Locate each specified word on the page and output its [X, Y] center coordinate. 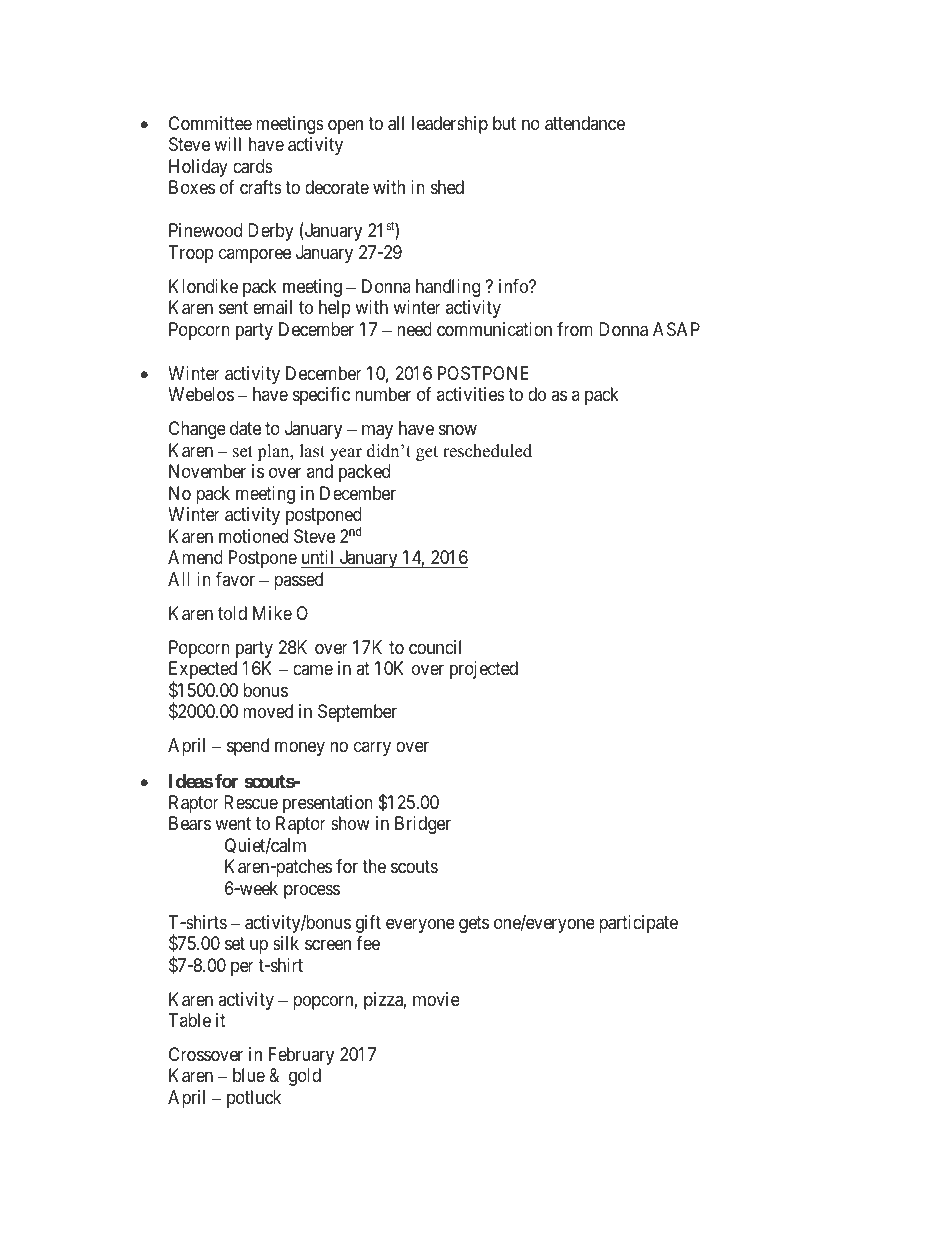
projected [484, 670]
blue [249, 1075]
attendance [585, 123]
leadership [450, 125]
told [232, 613]
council [435, 647]
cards [253, 166]
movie [436, 999]
